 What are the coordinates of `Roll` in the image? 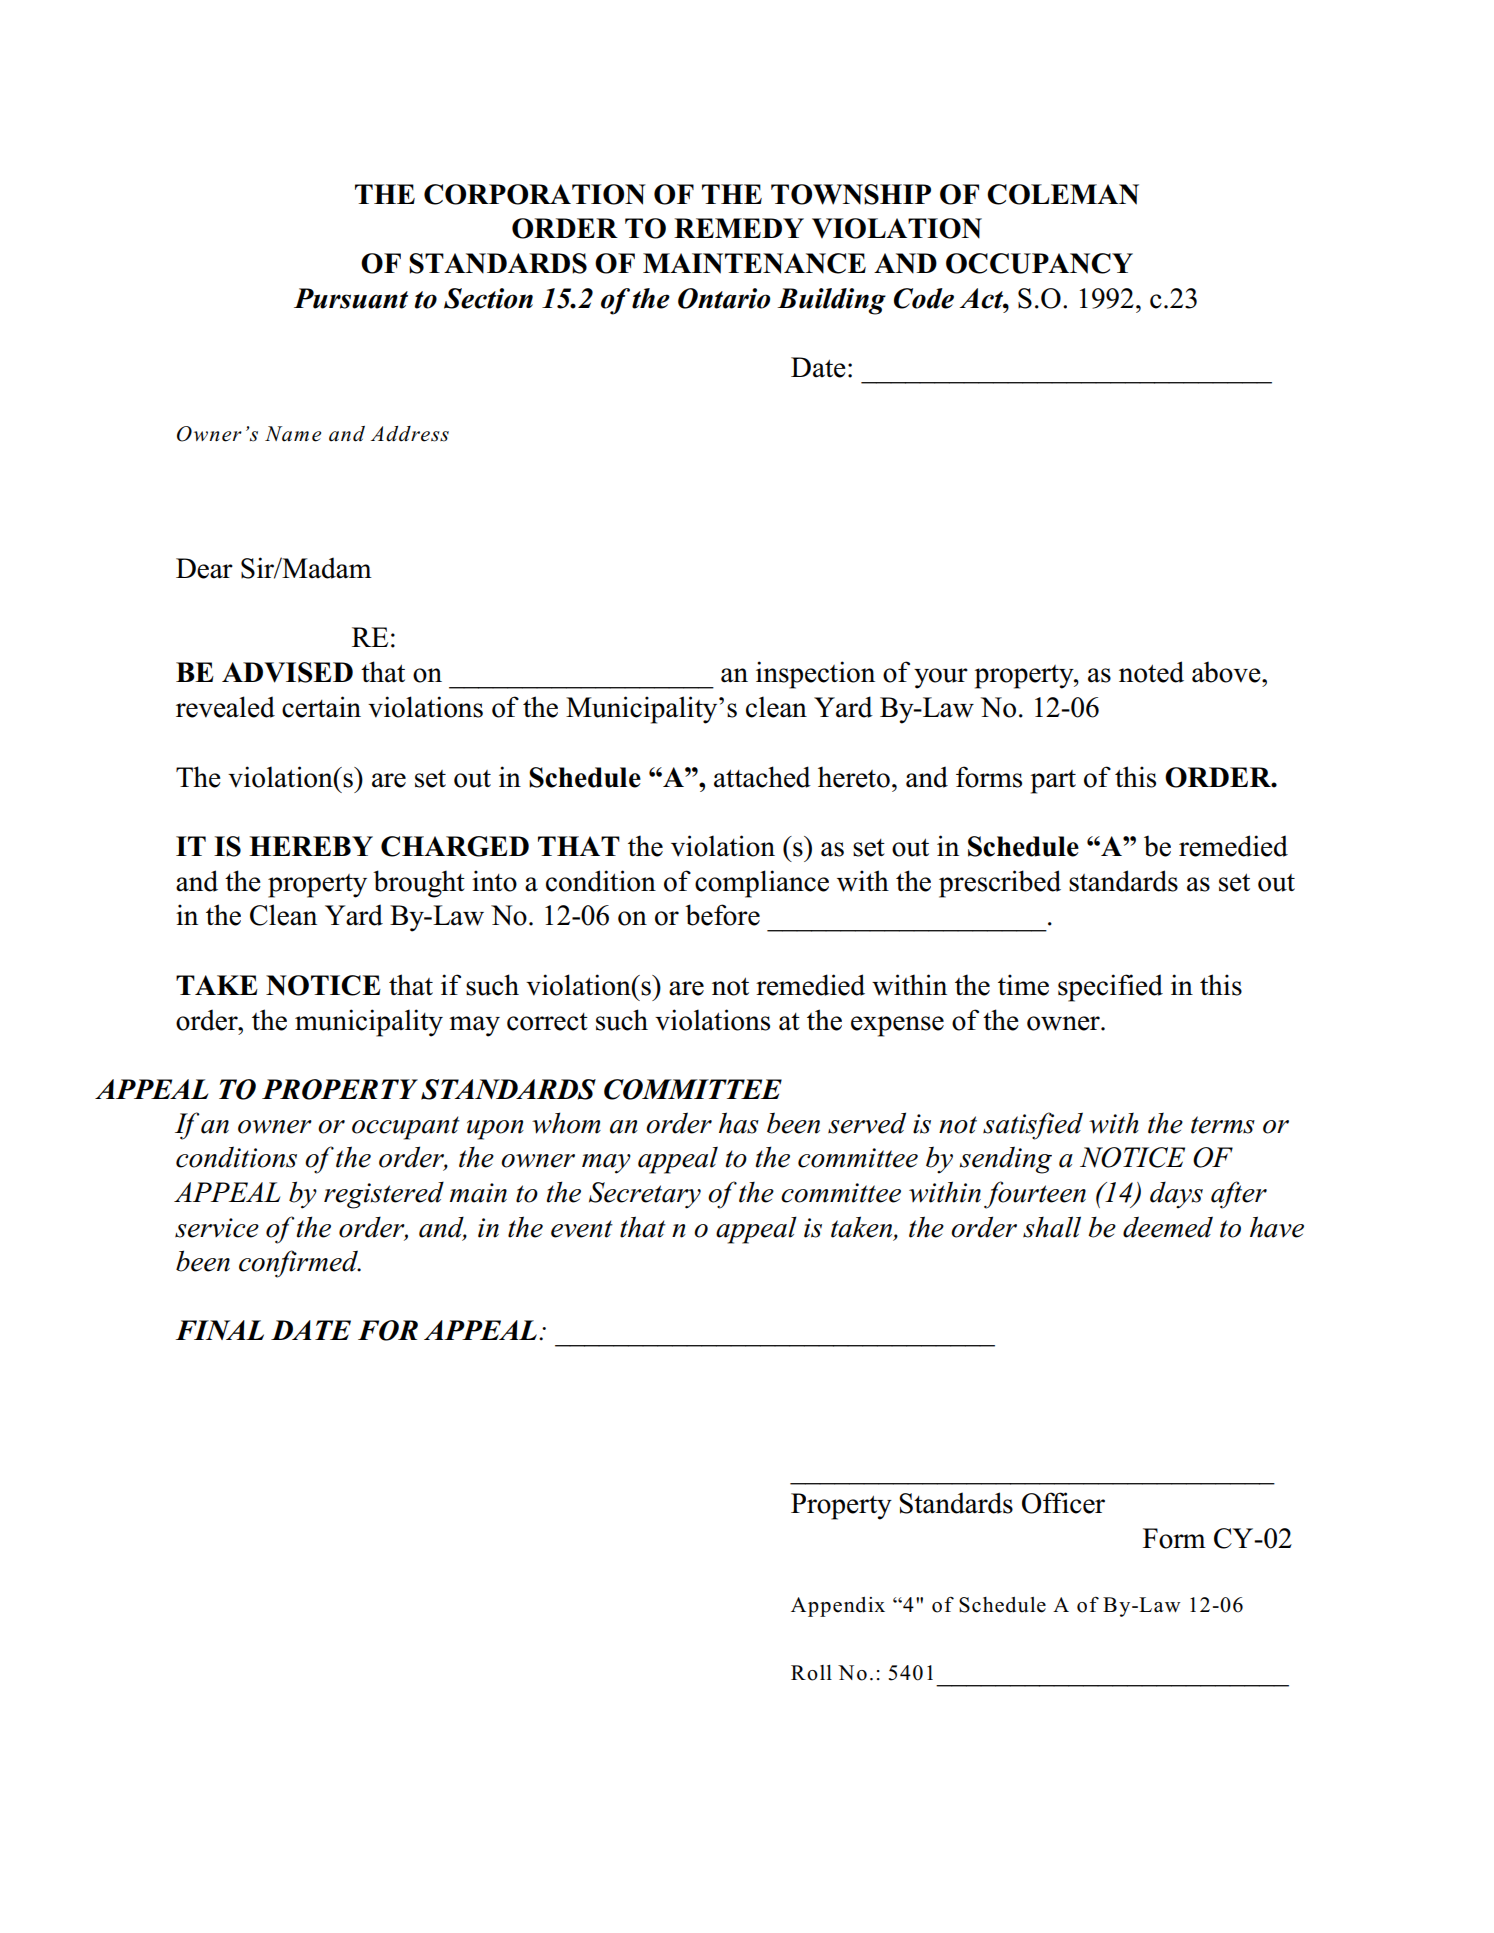 It's located at (811, 1673).
